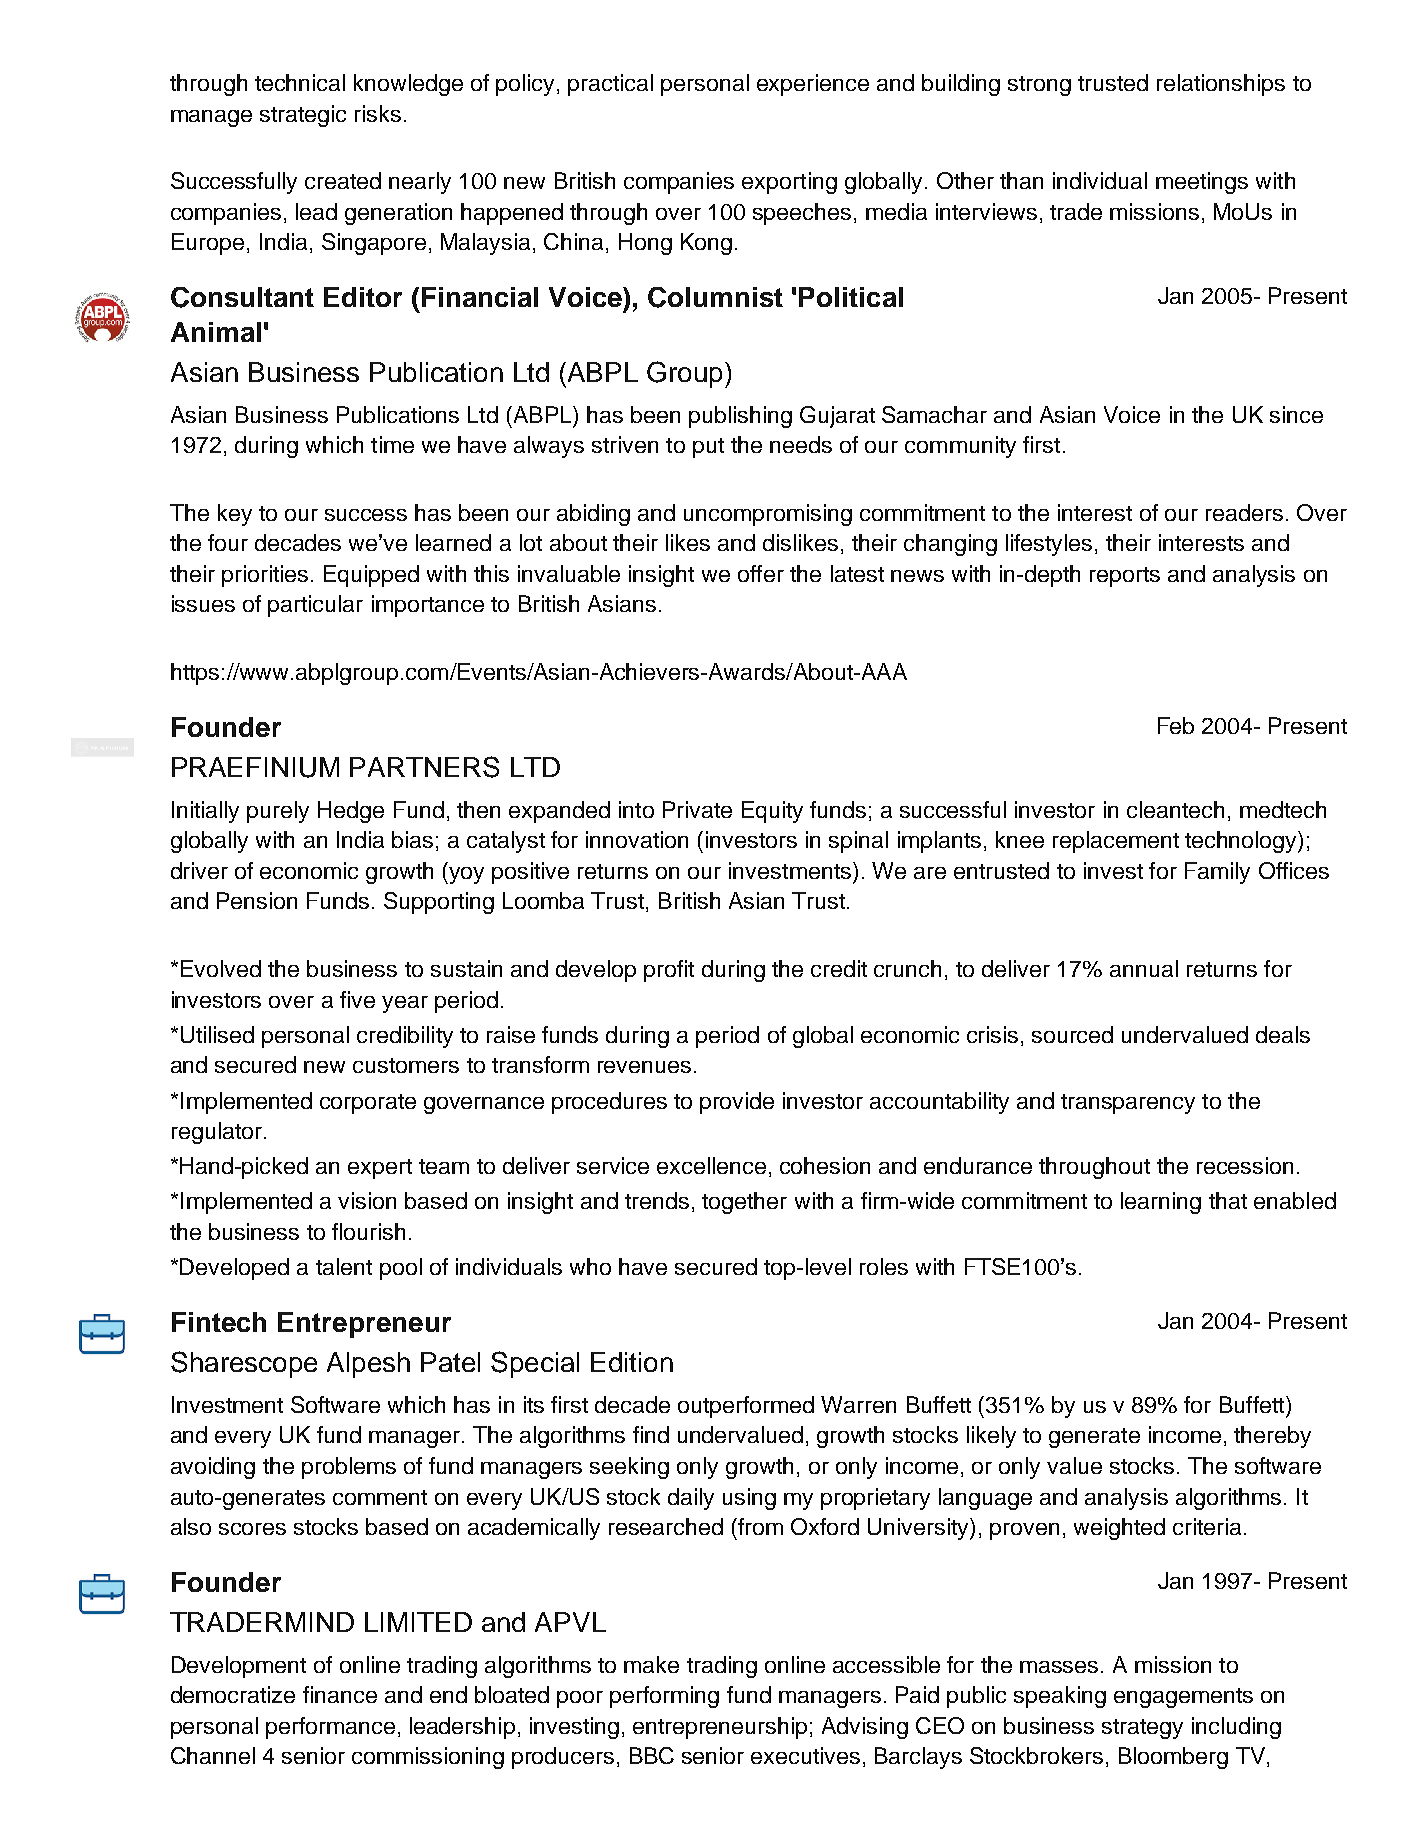 The image size is (1419, 1836). What do you see at coordinates (340, 1694) in the screenshot?
I see `finance` at bounding box center [340, 1694].
